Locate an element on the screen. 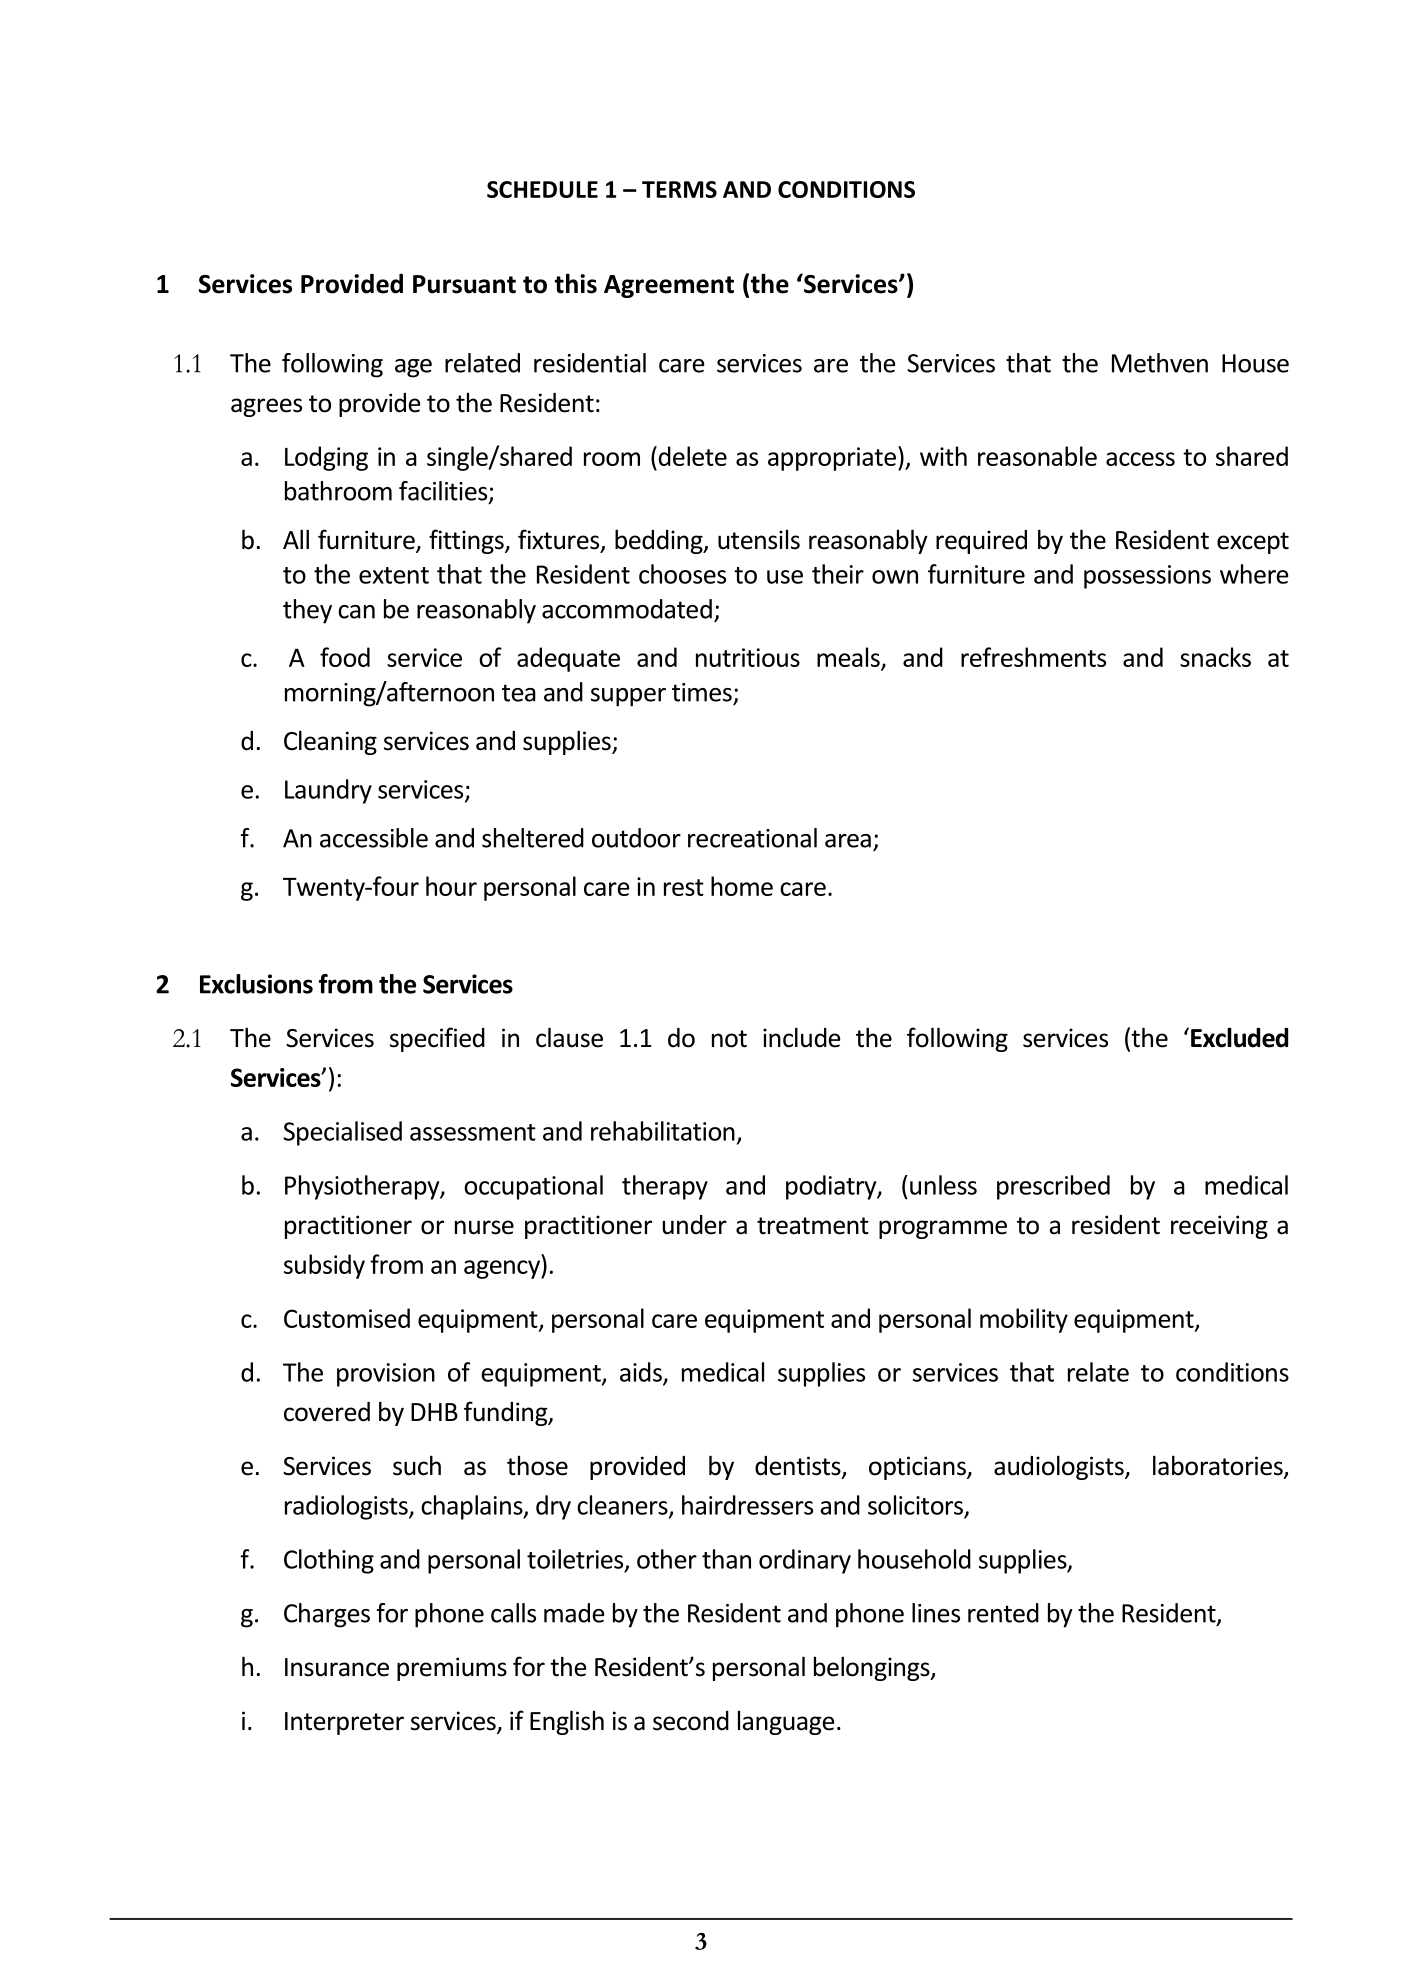  Laundry is located at coordinates (328, 791).
